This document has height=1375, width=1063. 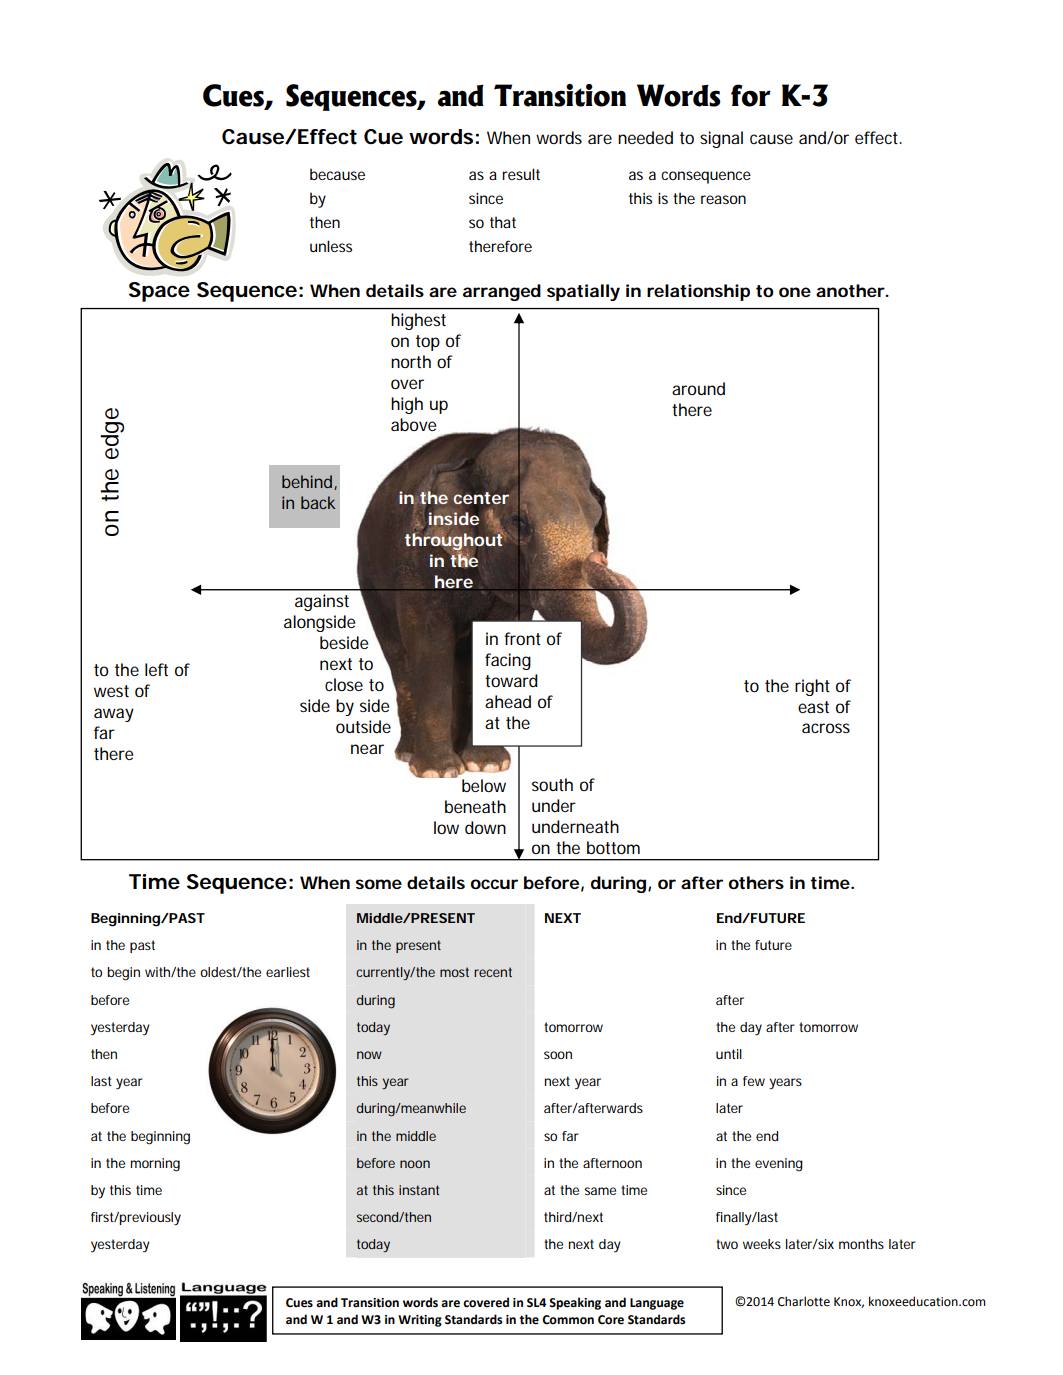 What do you see at coordinates (159, 292) in the document?
I see `Space` at bounding box center [159, 292].
